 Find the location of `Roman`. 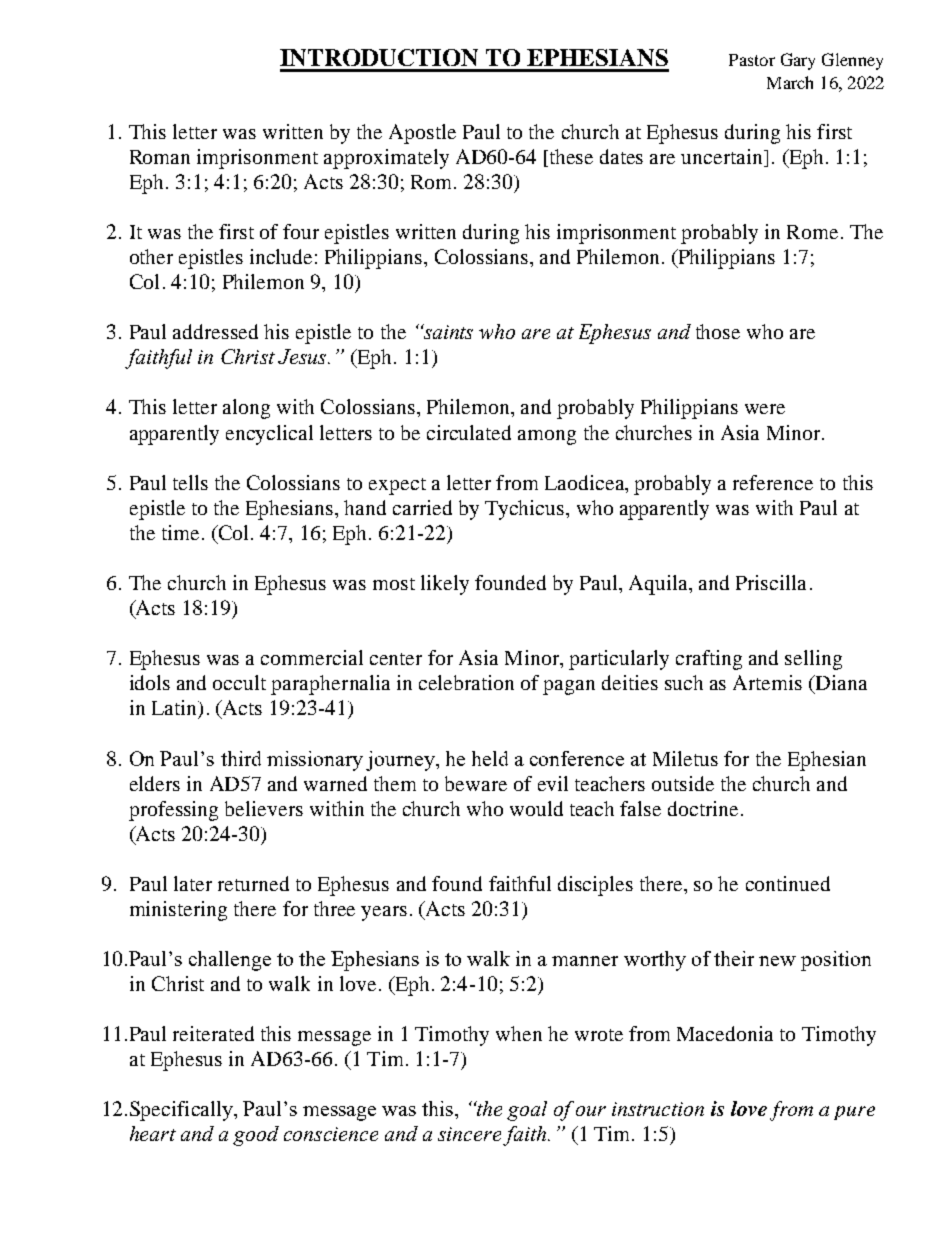

Roman is located at coordinates (160, 157).
